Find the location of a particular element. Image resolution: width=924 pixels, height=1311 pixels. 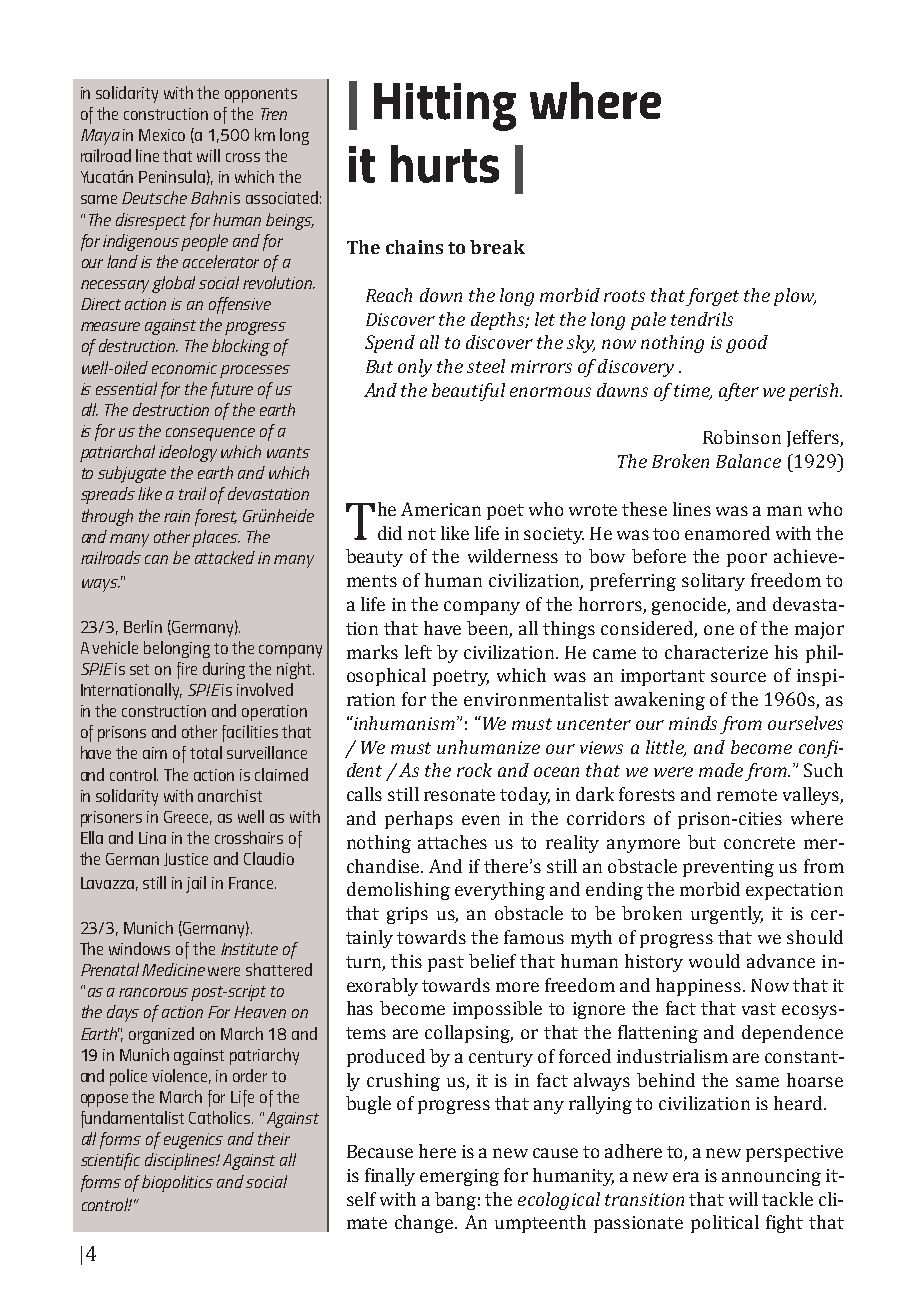

past is located at coordinates (446, 964).
